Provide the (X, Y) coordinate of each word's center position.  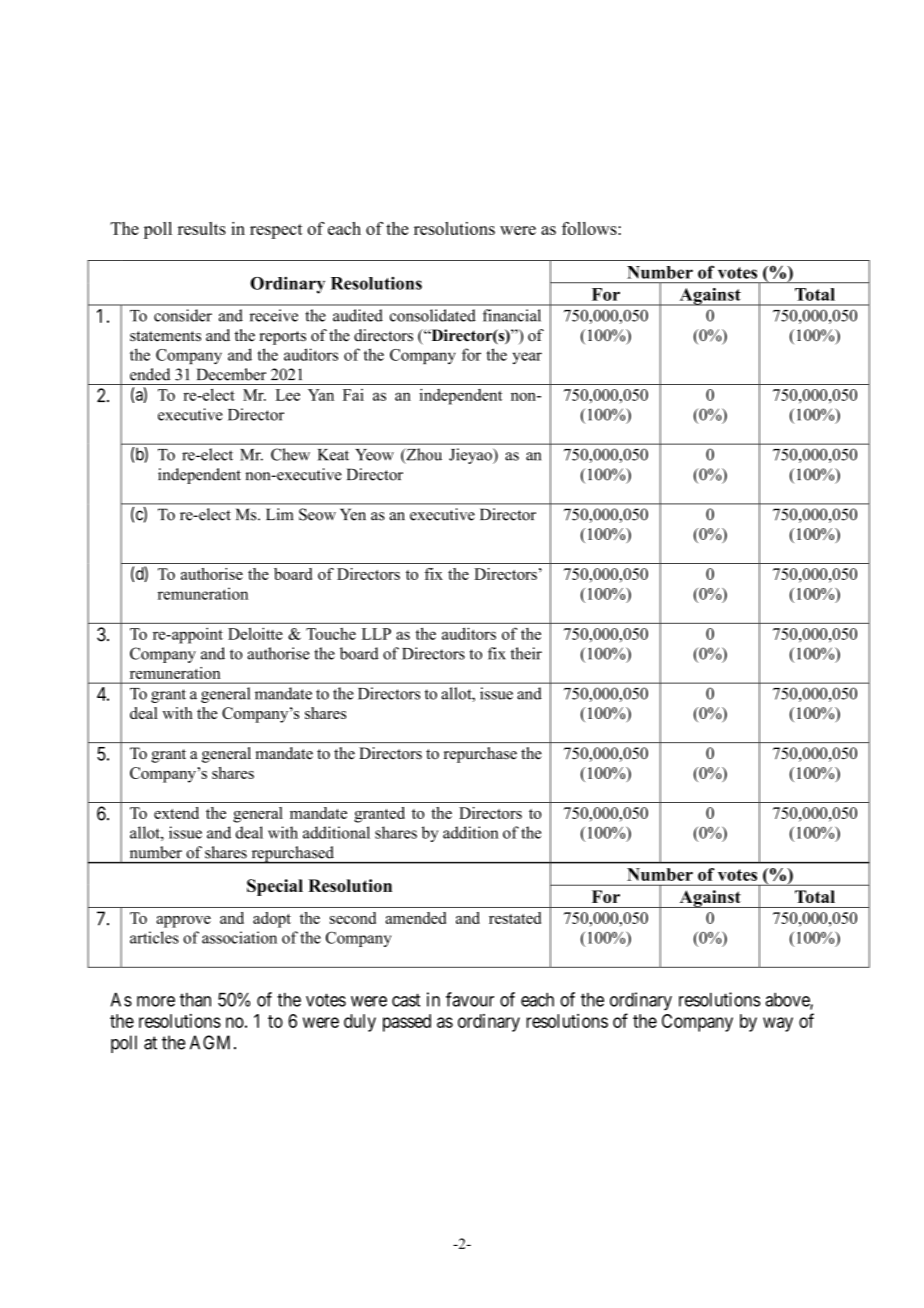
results (202, 228)
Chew (290, 454)
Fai (353, 395)
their (526, 653)
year (527, 358)
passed (407, 1023)
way (778, 1024)
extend (176, 813)
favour (470, 999)
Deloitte (255, 633)
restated (515, 918)
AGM (212, 1042)
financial (512, 315)
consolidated (433, 315)
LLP (376, 634)
